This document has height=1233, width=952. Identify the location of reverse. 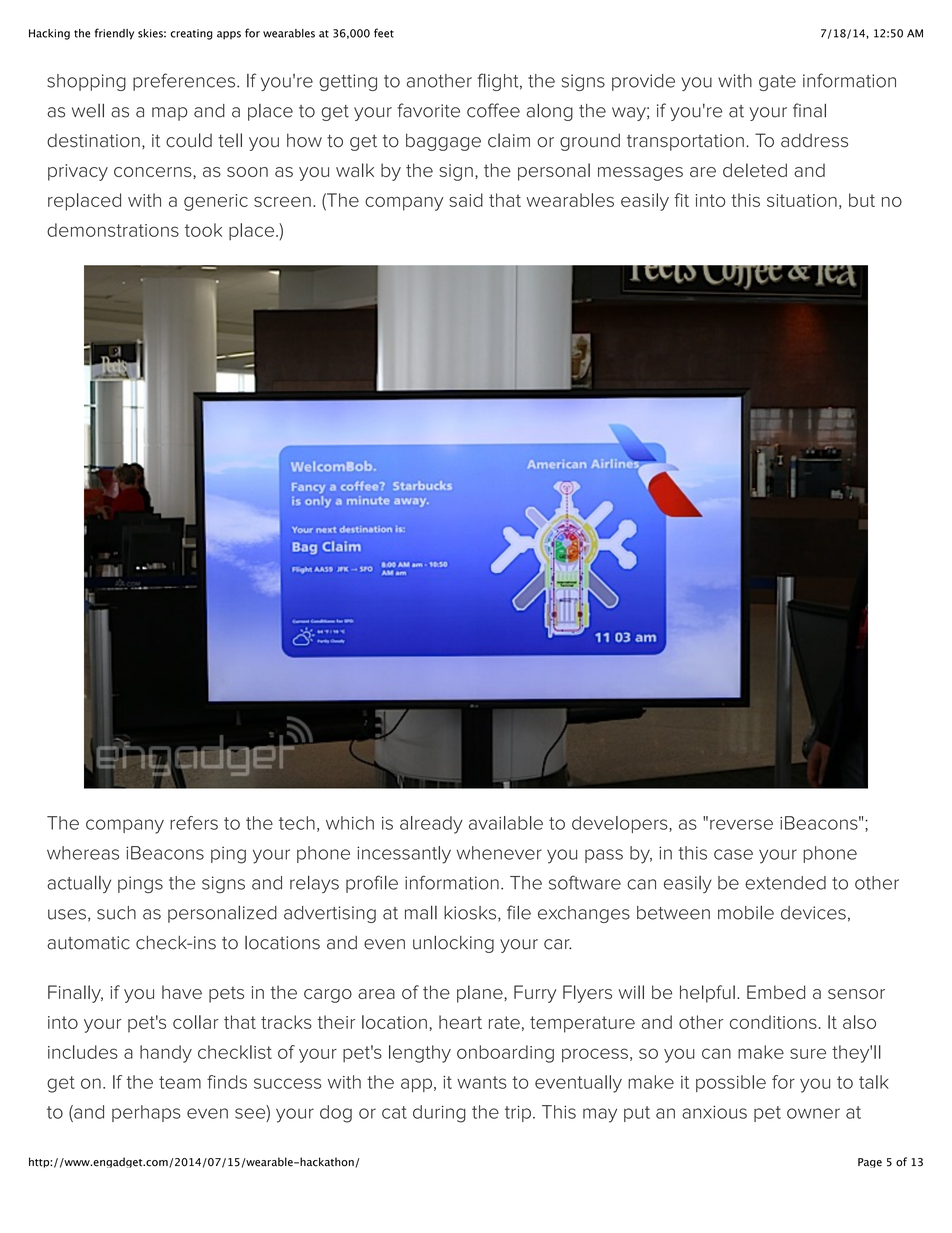
(741, 824).
